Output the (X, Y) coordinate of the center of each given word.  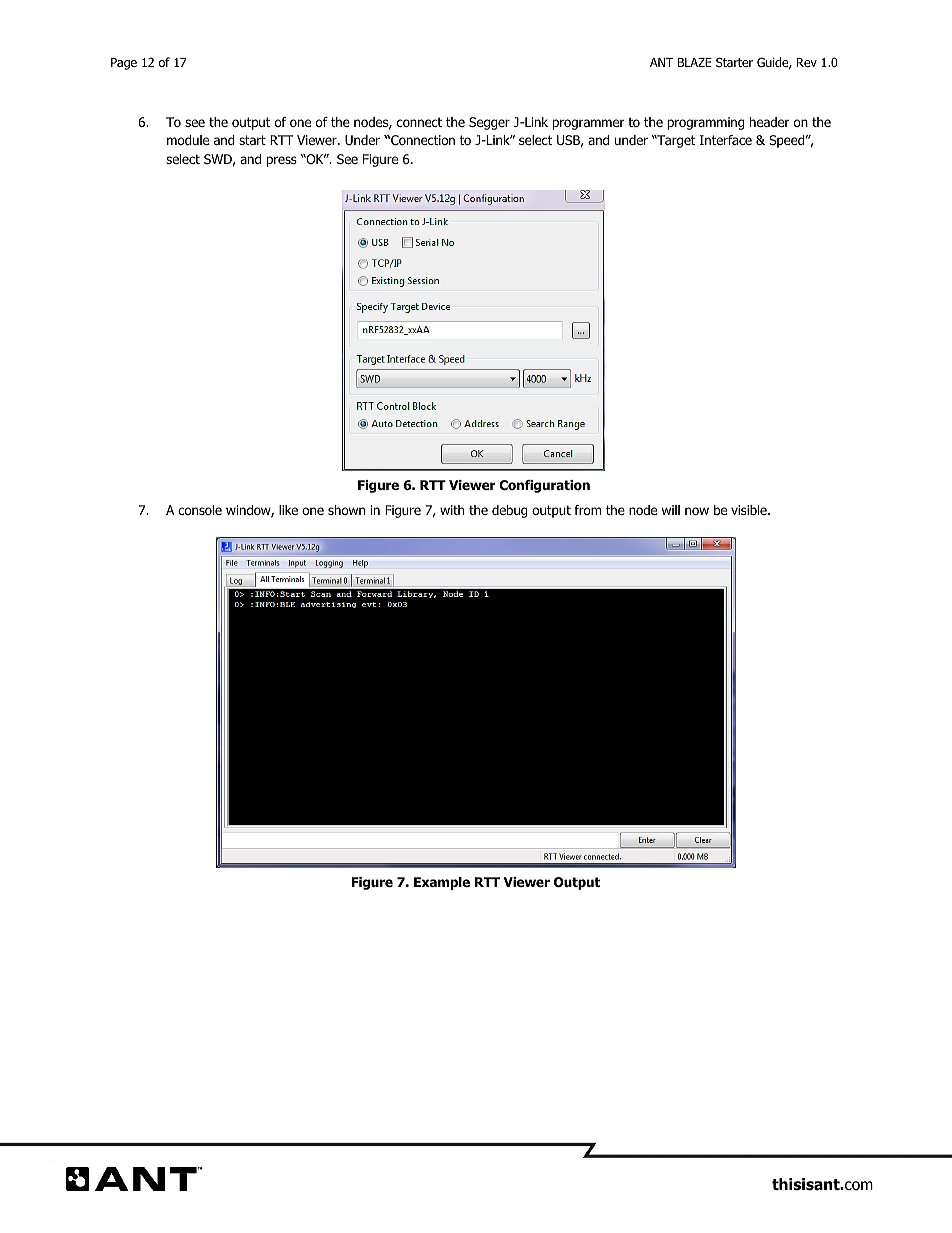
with (452, 510)
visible (750, 510)
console (200, 510)
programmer (589, 124)
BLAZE (695, 62)
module (188, 140)
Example (442, 883)
